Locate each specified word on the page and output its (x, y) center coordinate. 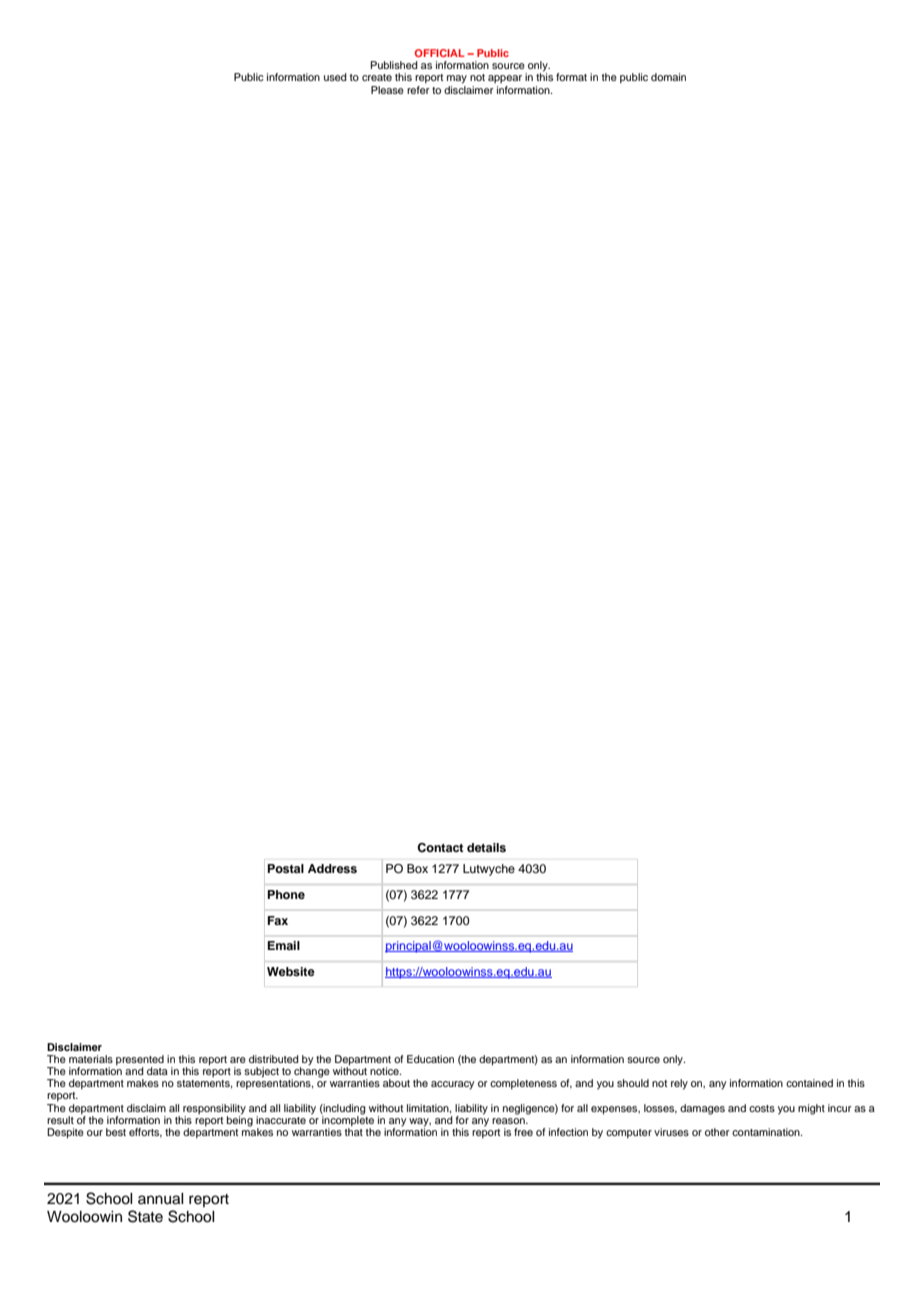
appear (505, 79)
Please (387, 90)
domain (668, 77)
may (457, 79)
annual (161, 1199)
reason (509, 1121)
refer (418, 90)
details (486, 847)
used (335, 77)
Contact (440, 848)
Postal (286, 868)
